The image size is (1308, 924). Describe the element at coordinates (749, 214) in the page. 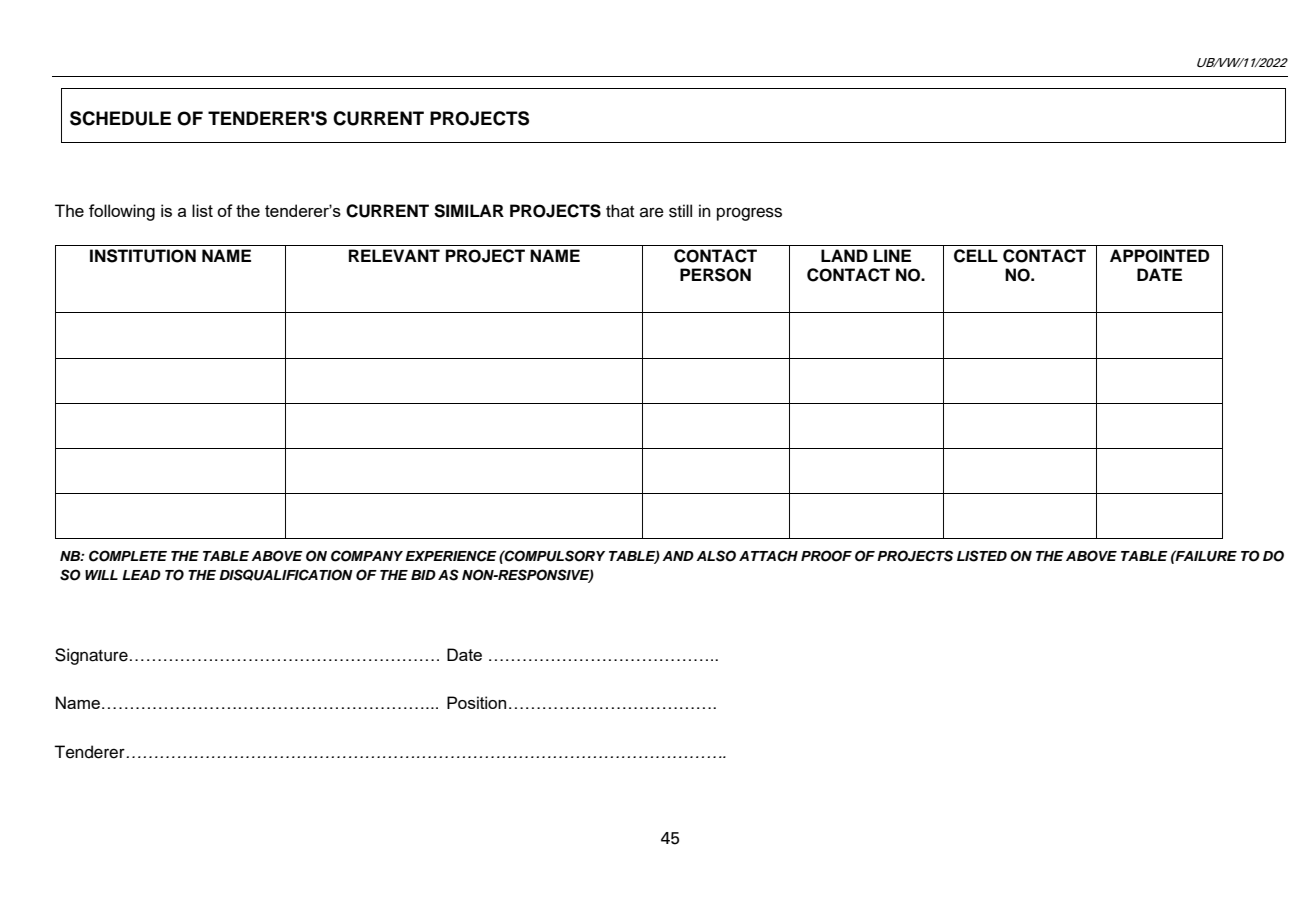

I see `progress` at that location.
